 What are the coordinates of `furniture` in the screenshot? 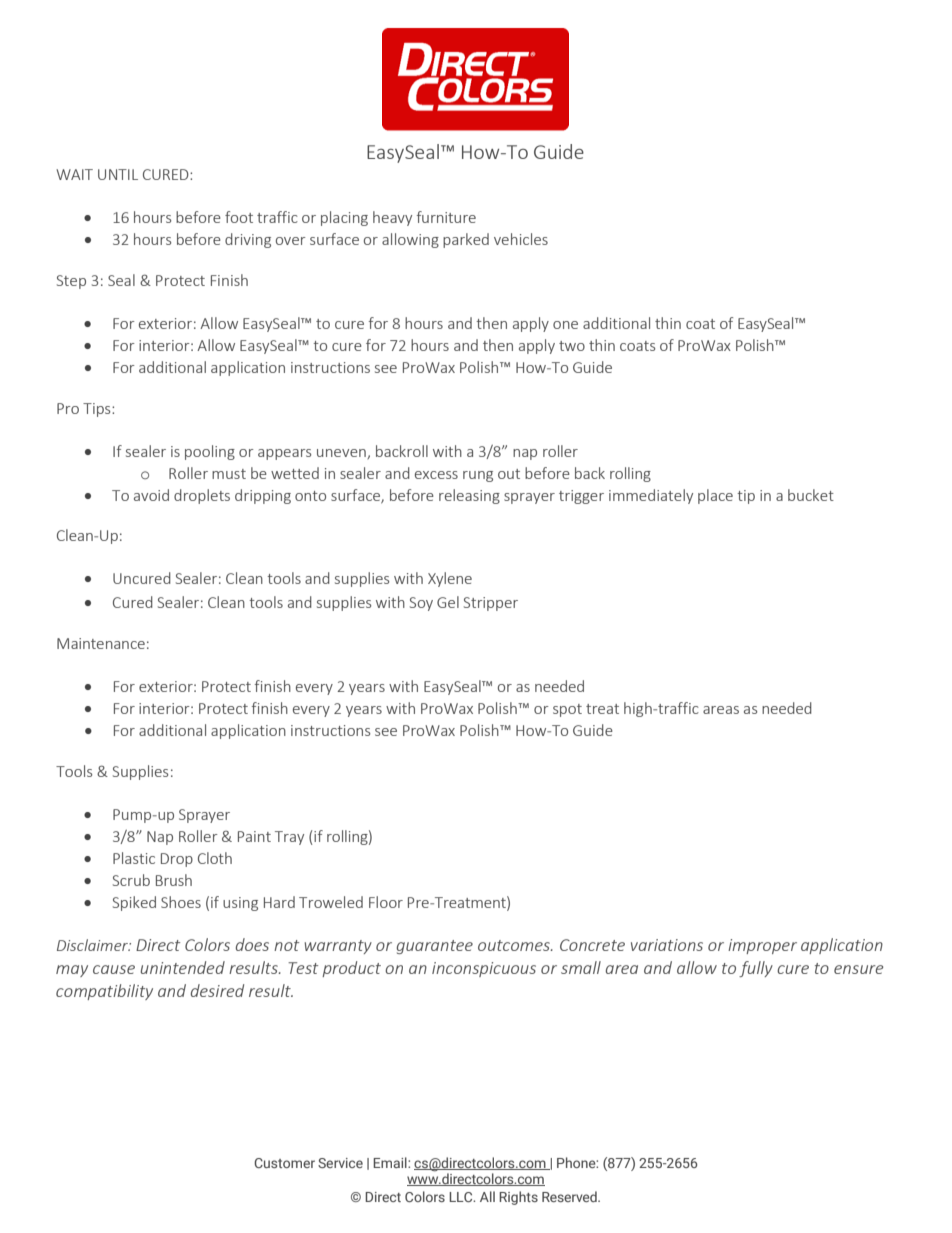 It's located at (446, 217).
